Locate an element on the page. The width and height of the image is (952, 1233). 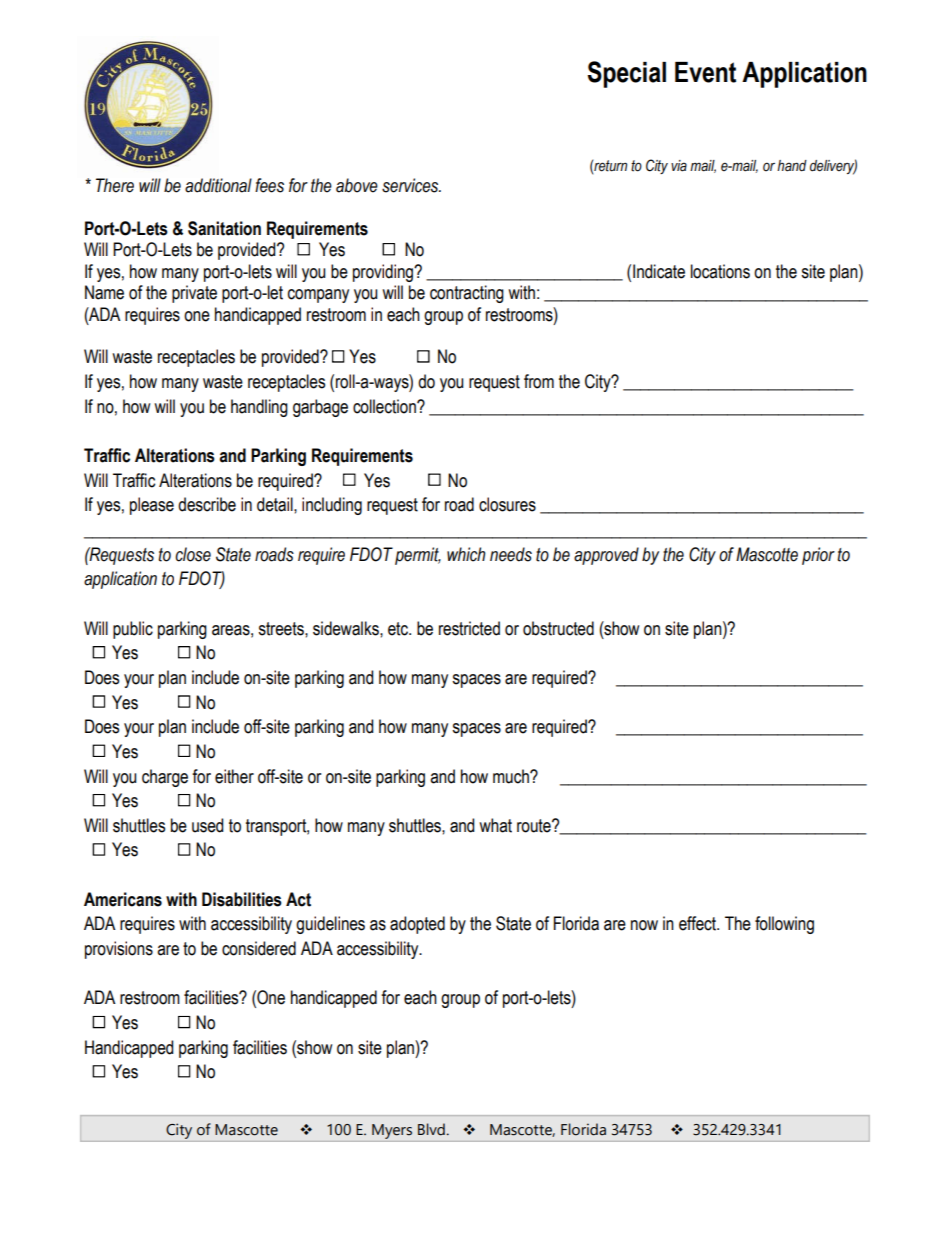
services is located at coordinates (411, 185).
